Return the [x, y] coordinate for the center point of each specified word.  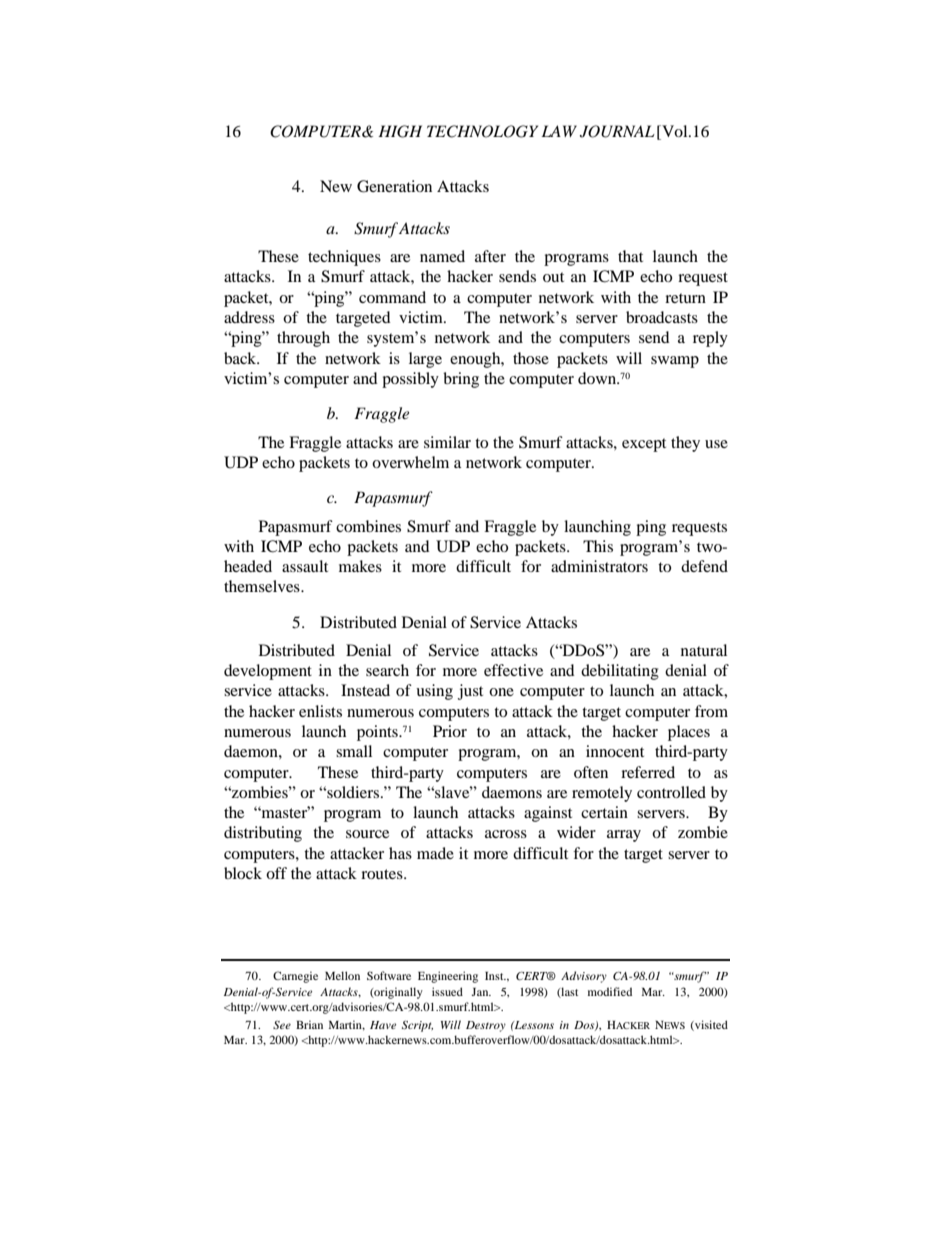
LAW [559, 131]
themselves [263, 586]
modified [610, 991]
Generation [394, 186]
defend [704, 566]
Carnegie [295, 977]
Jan [481, 992]
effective [513, 670]
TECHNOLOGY [482, 131]
